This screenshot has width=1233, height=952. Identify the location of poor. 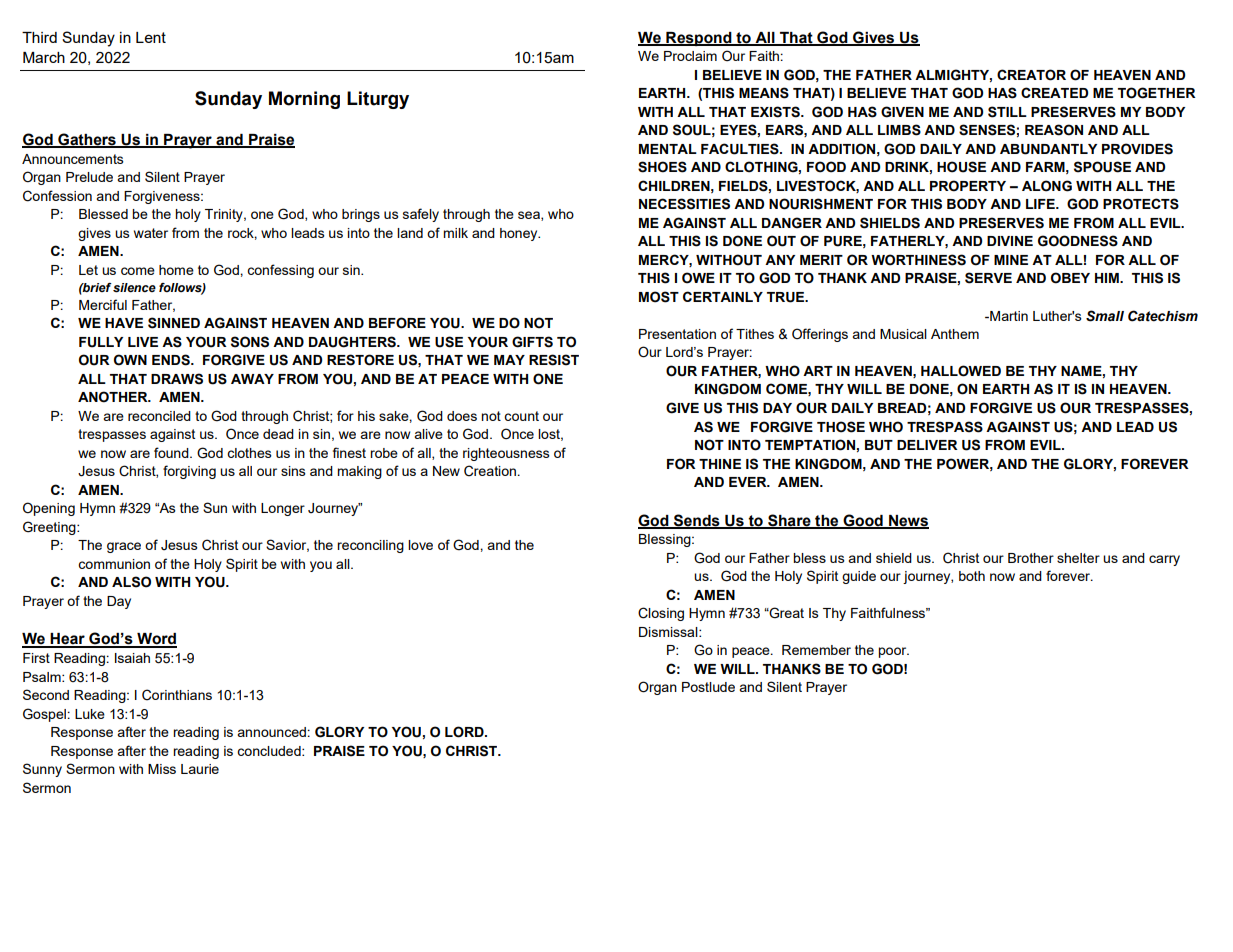
(893, 652).
